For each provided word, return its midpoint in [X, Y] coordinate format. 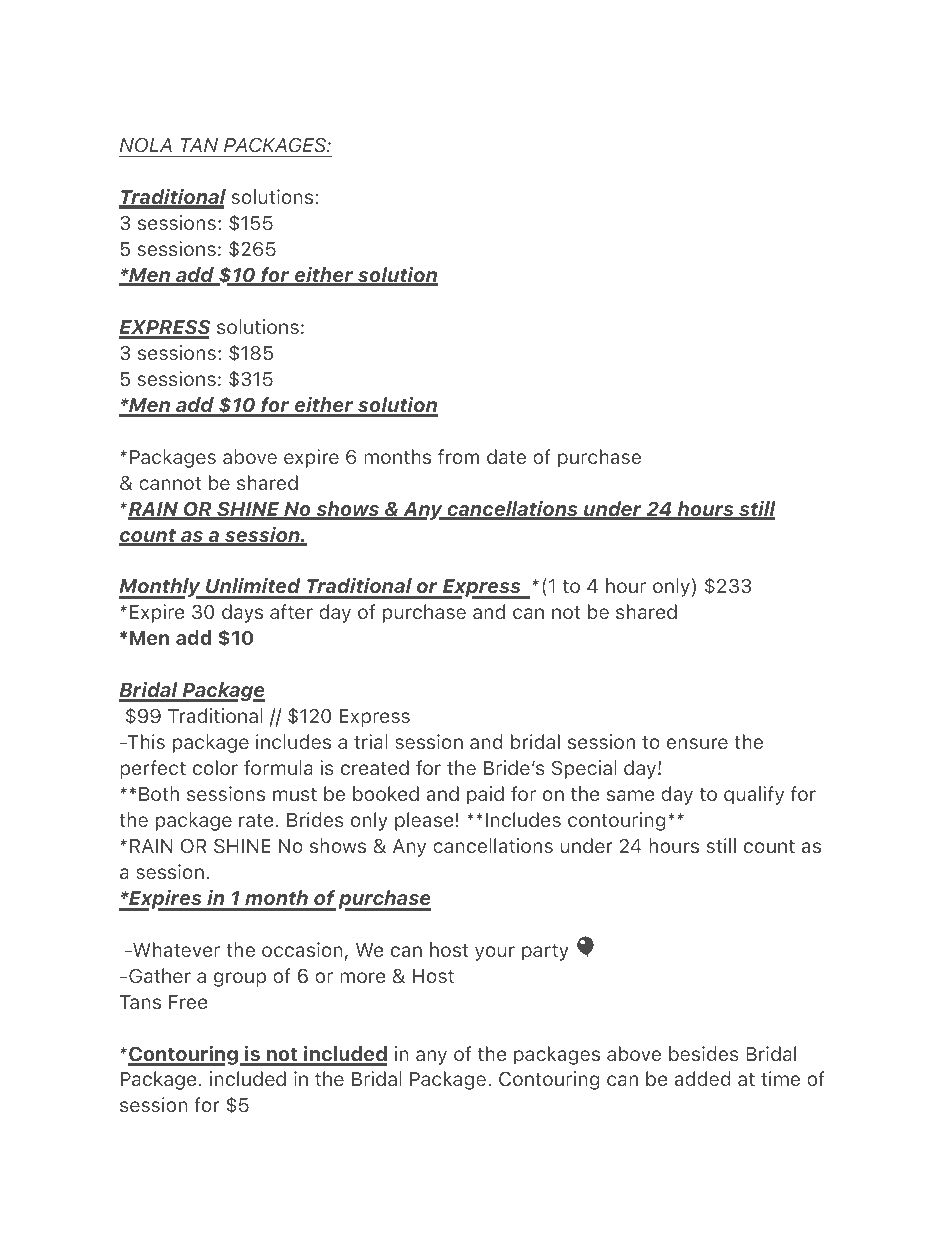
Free [188, 1002]
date [506, 456]
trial [371, 741]
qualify [754, 795]
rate [256, 820]
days [242, 613]
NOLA [146, 145]
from [458, 456]
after [291, 611]
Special [584, 769]
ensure [697, 743]
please [424, 821]
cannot [170, 483]
